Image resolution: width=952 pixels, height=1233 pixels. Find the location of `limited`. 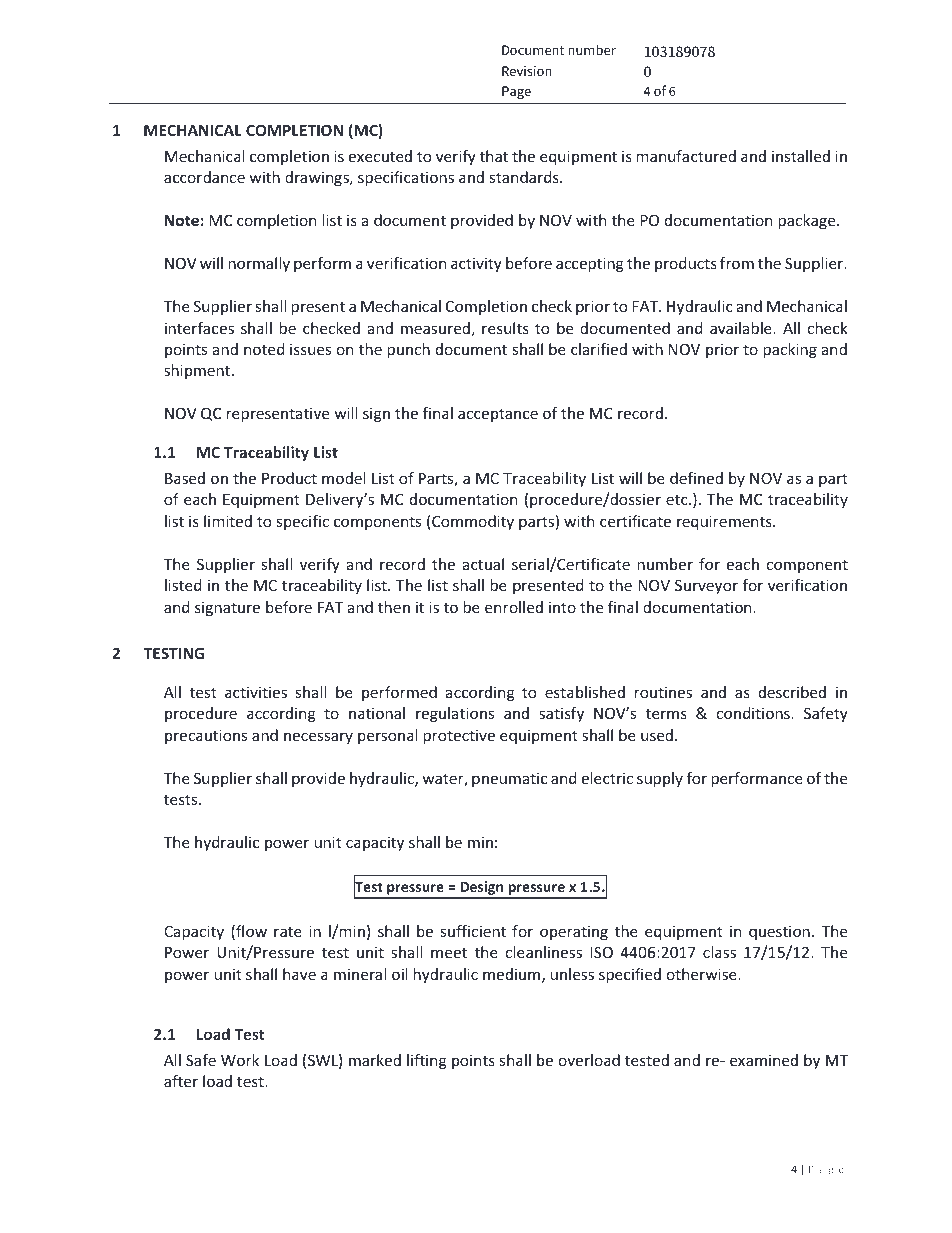

limited is located at coordinates (228, 521).
